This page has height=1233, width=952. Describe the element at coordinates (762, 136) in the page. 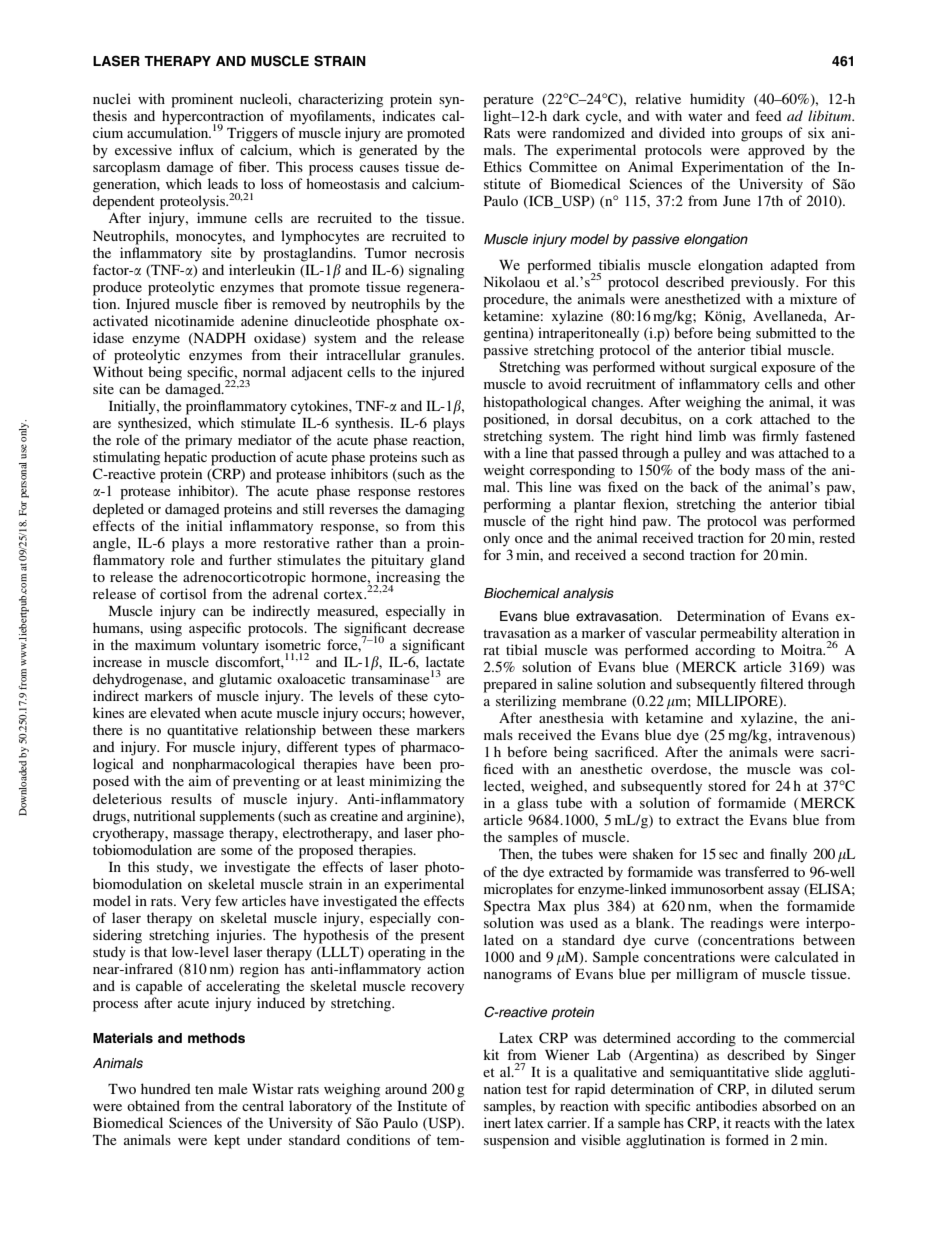

I see `groups` at that location.
